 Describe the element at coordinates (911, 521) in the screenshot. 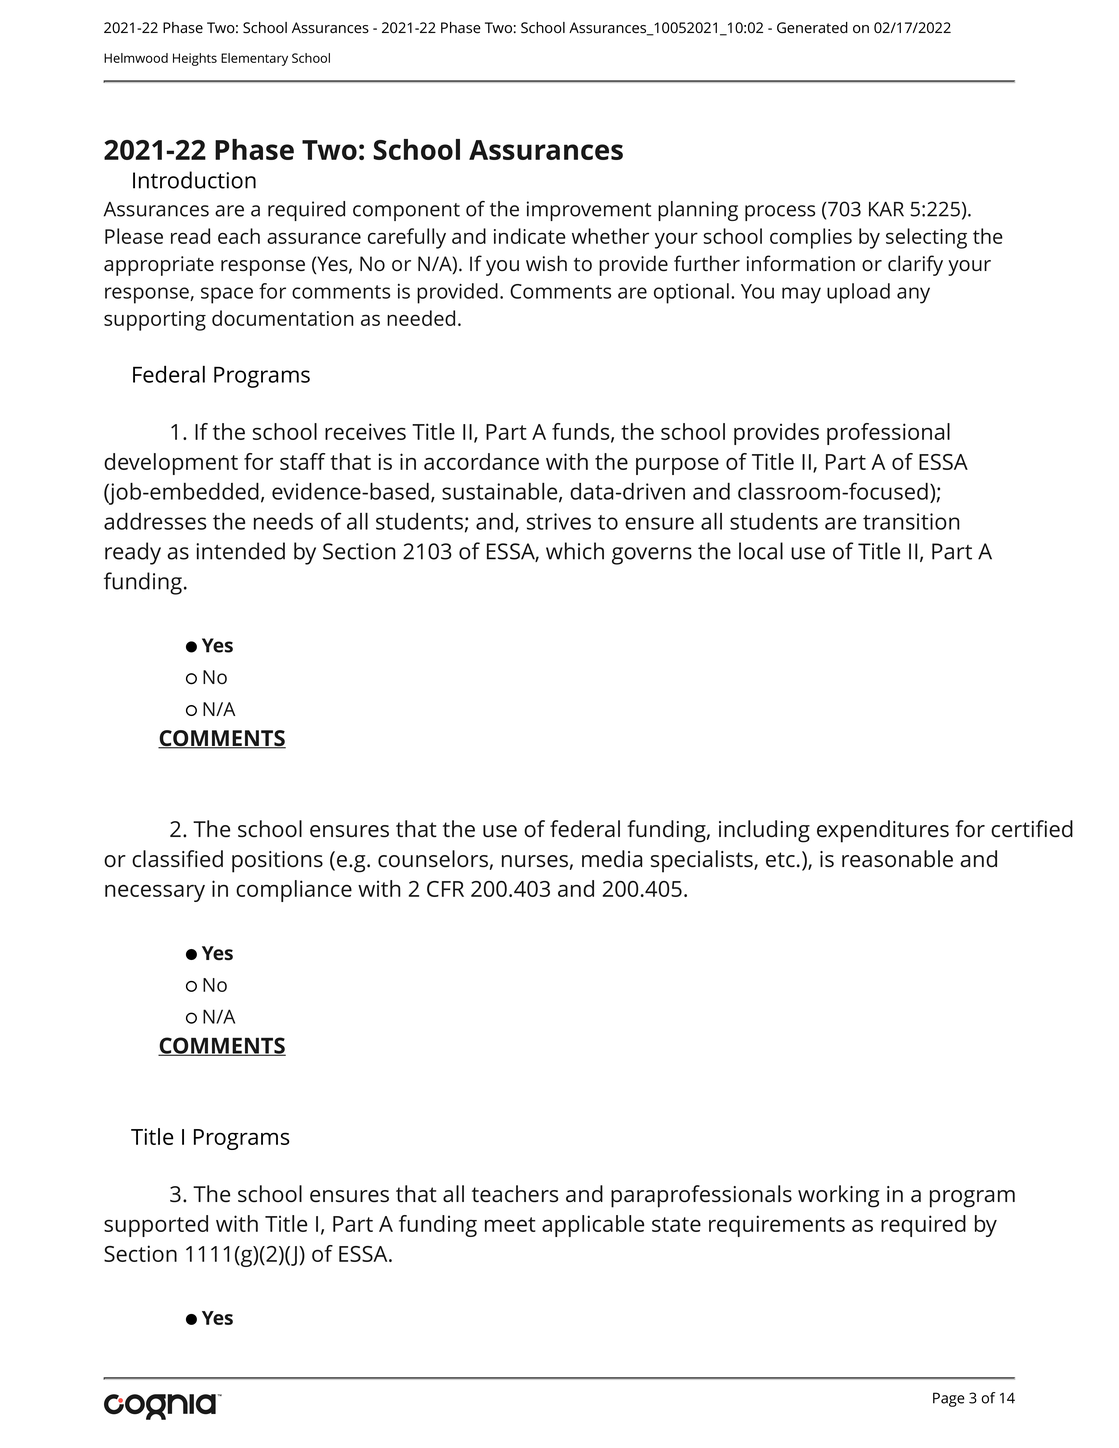

I see `transition` at that location.
